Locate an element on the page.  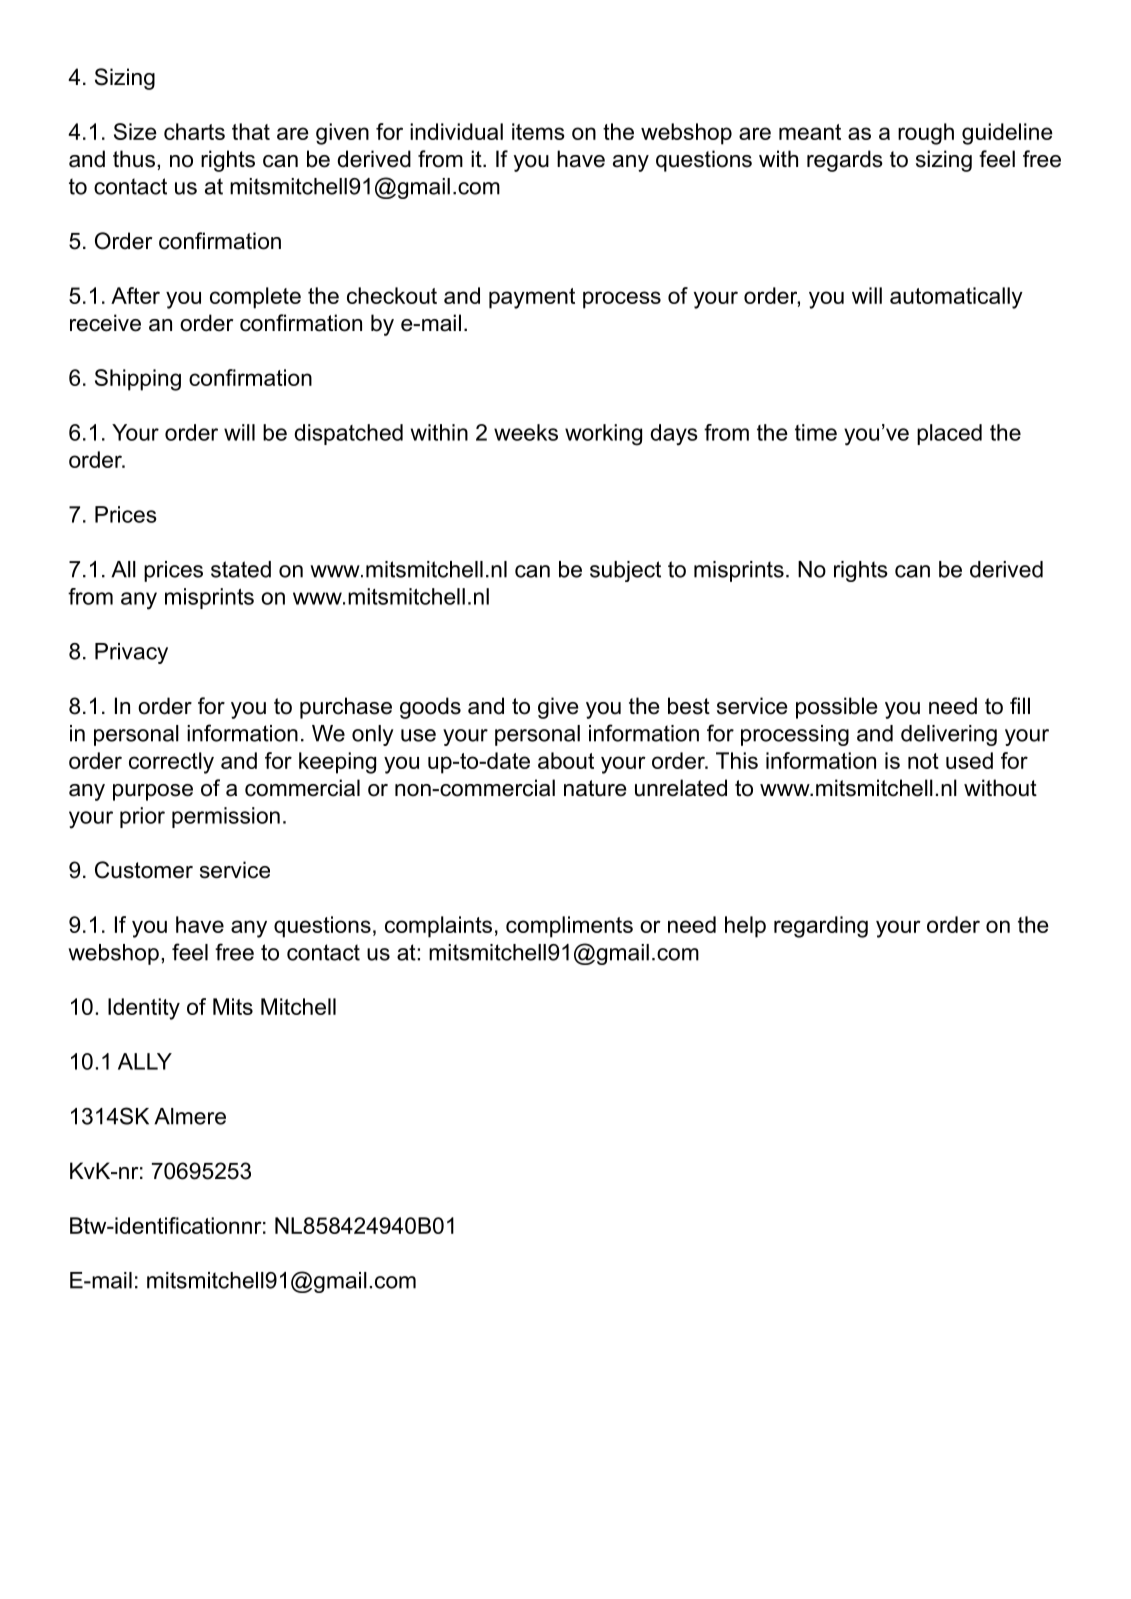
stated is located at coordinates (241, 569).
